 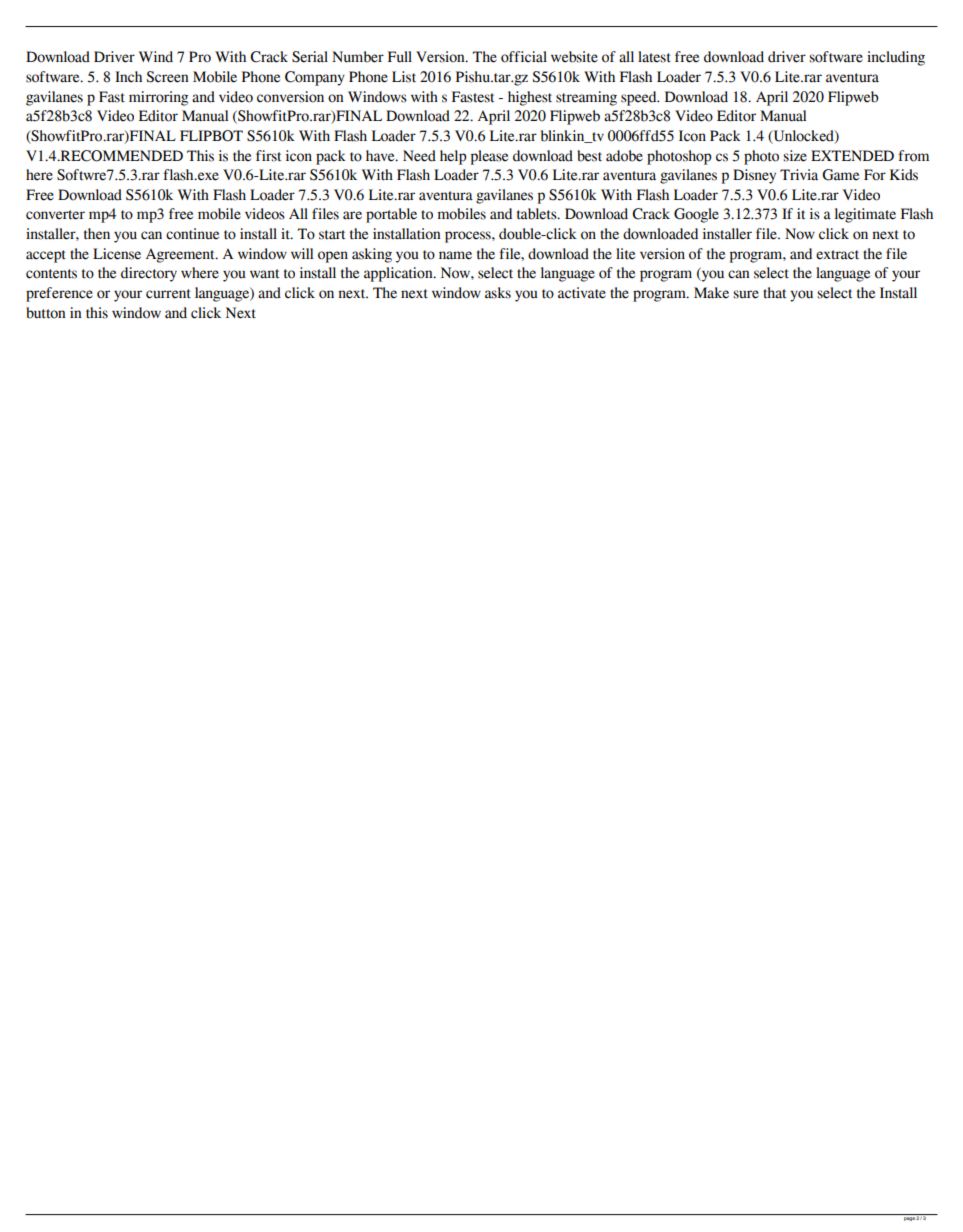 What do you see at coordinates (530, 98) in the screenshot?
I see `highest` at bounding box center [530, 98].
